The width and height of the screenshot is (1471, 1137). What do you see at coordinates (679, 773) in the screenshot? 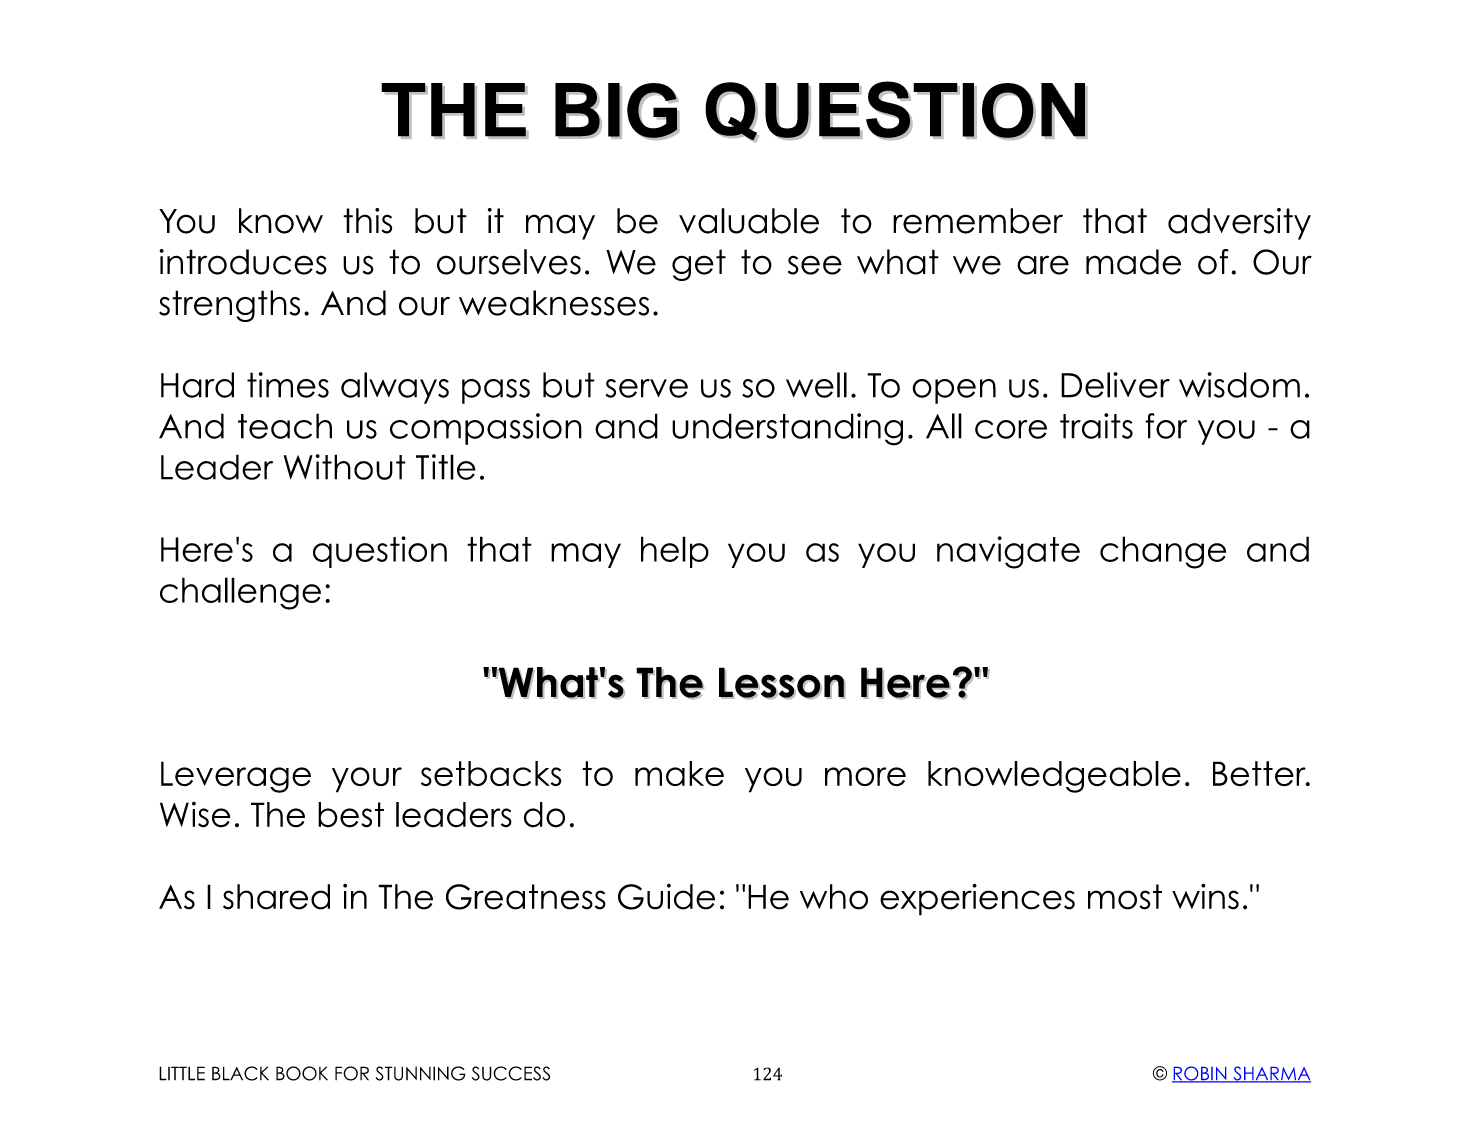
I see `make` at bounding box center [679, 773].
